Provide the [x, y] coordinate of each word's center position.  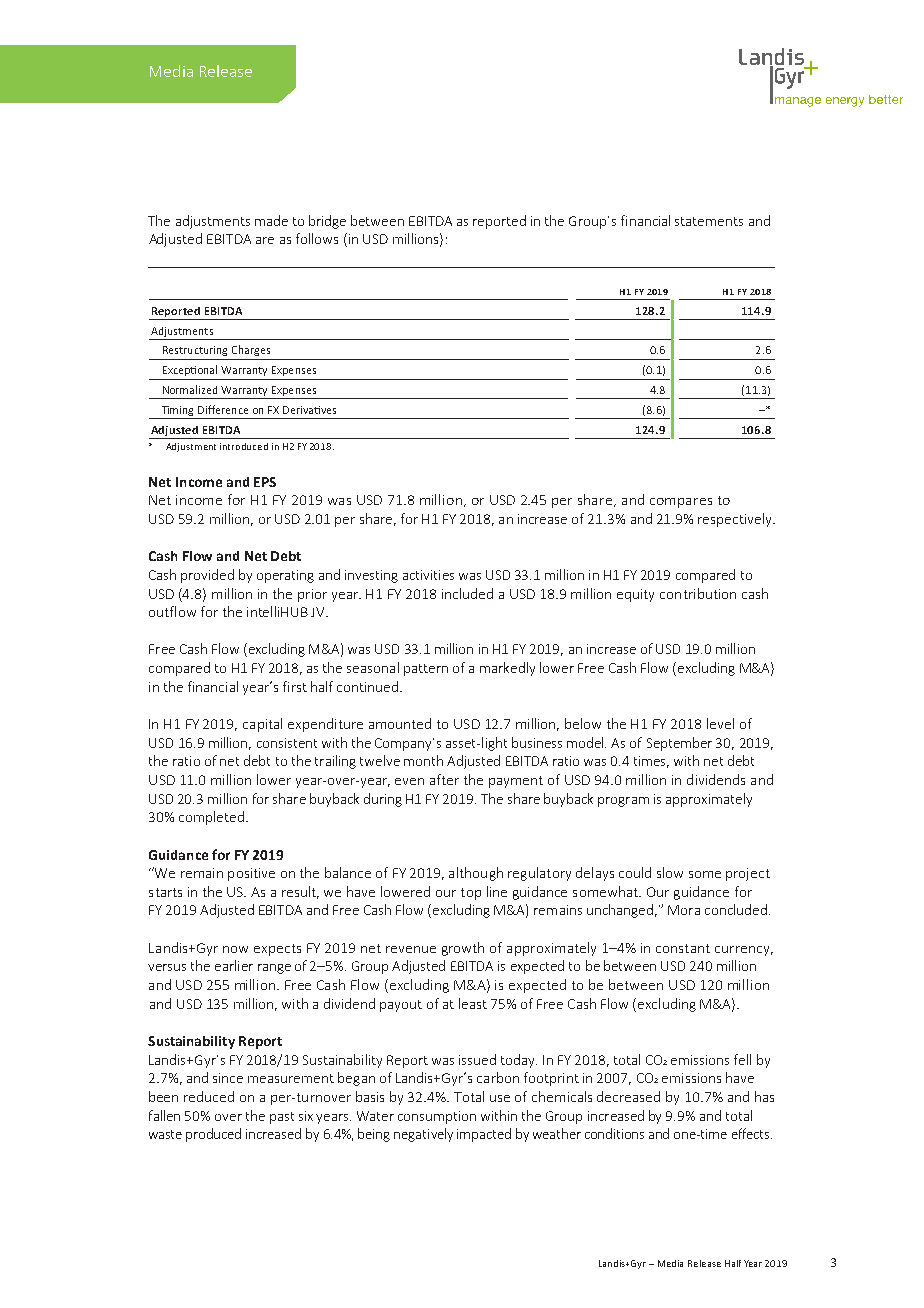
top [471, 894]
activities [428, 575]
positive [251, 874]
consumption [437, 1117]
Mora [684, 910]
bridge [327, 222]
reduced [209, 1096]
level [720, 723]
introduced [244, 446]
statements [709, 221]
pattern [426, 670]
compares [681, 503]
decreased [628, 1096]
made [271, 220]
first [295, 686]
